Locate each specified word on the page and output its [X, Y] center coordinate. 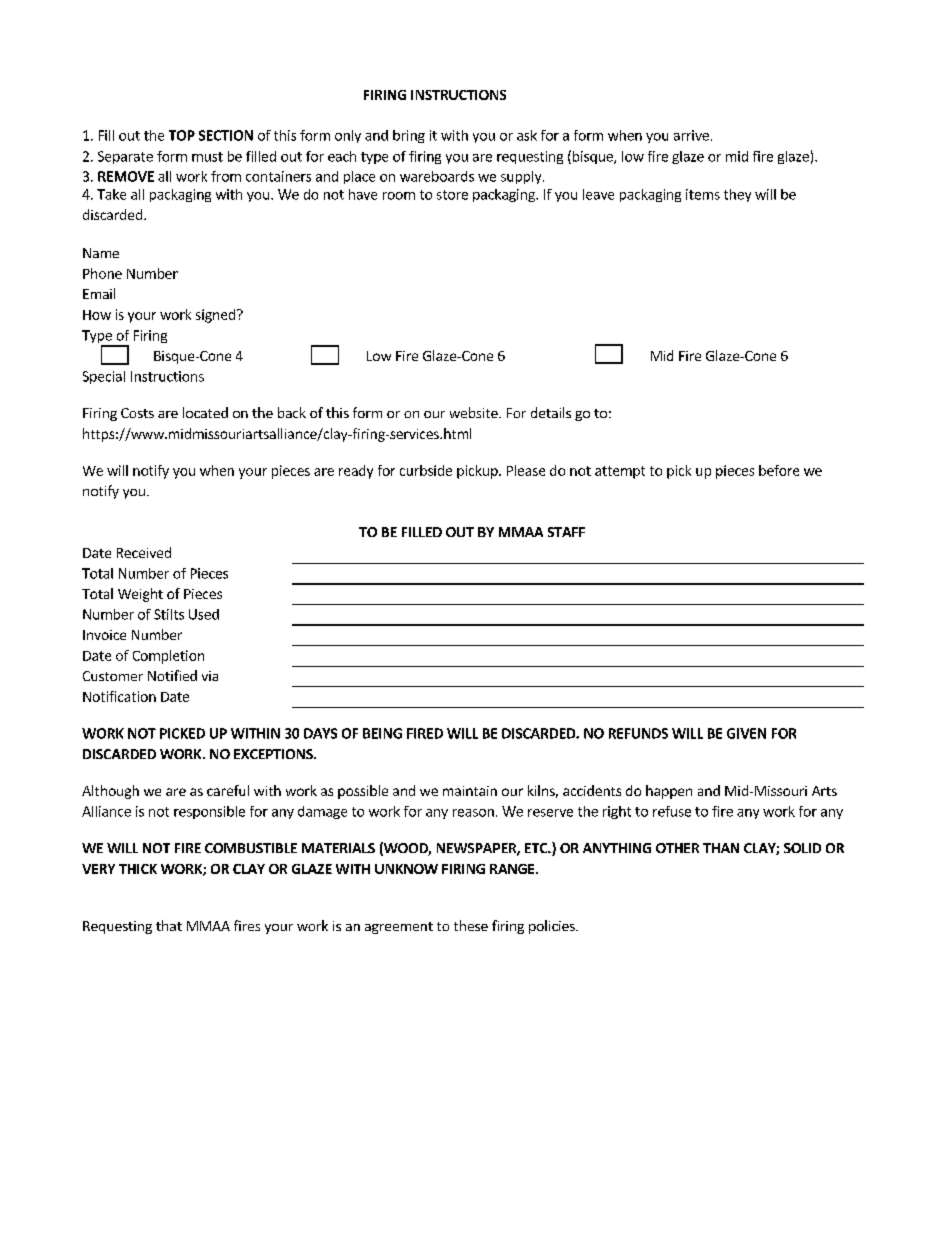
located [205, 412]
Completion [168, 657]
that [169, 925]
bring [409, 136]
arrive [691, 135]
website [475, 412]
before [779, 470]
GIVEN [746, 733]
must [207, 157]
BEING [382, 733]
